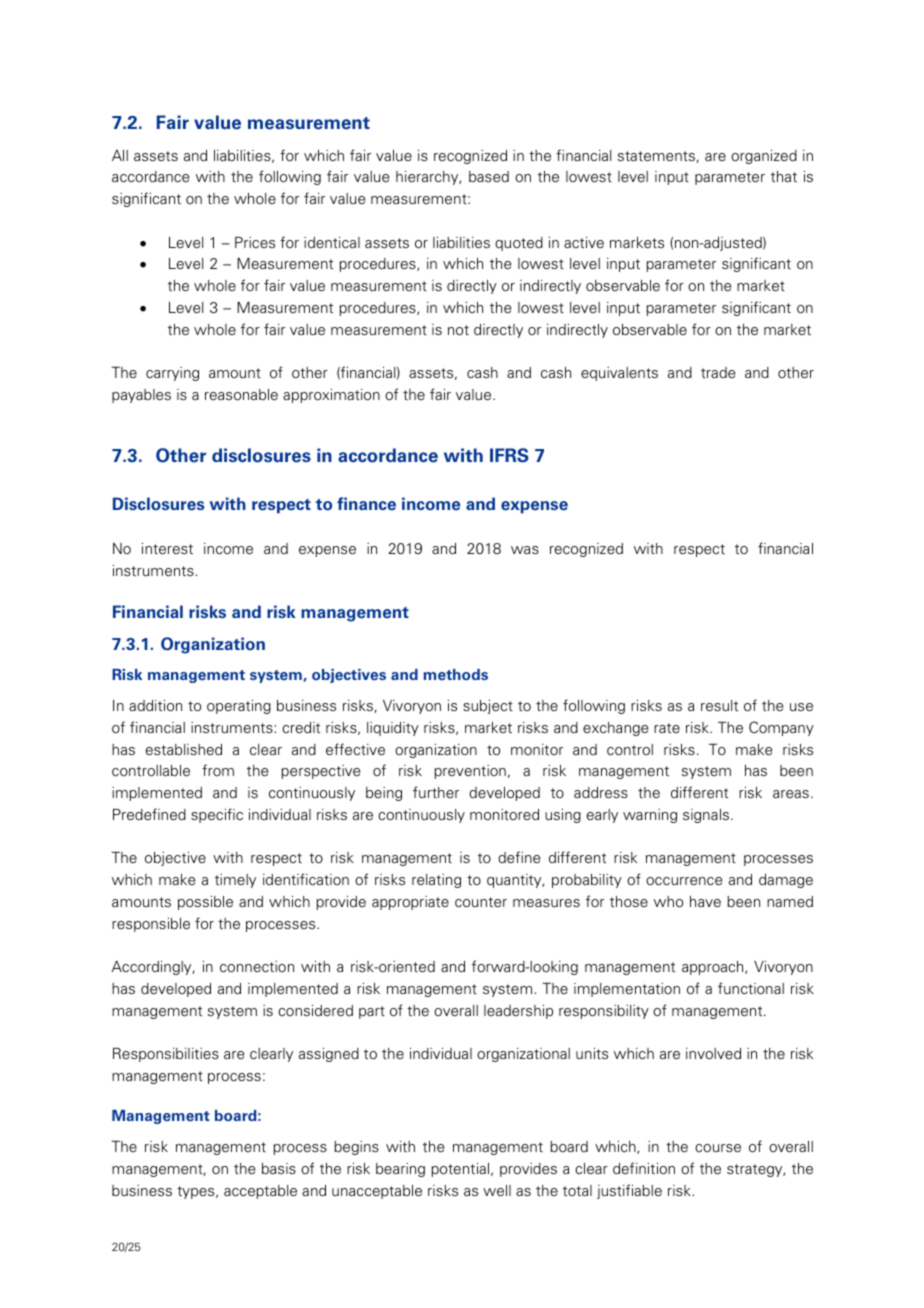 This image has width=924, height=1308. What do you see at coordinates (279, 1168) in the image?
I see `basis` at bounding box center [279, 1168].
